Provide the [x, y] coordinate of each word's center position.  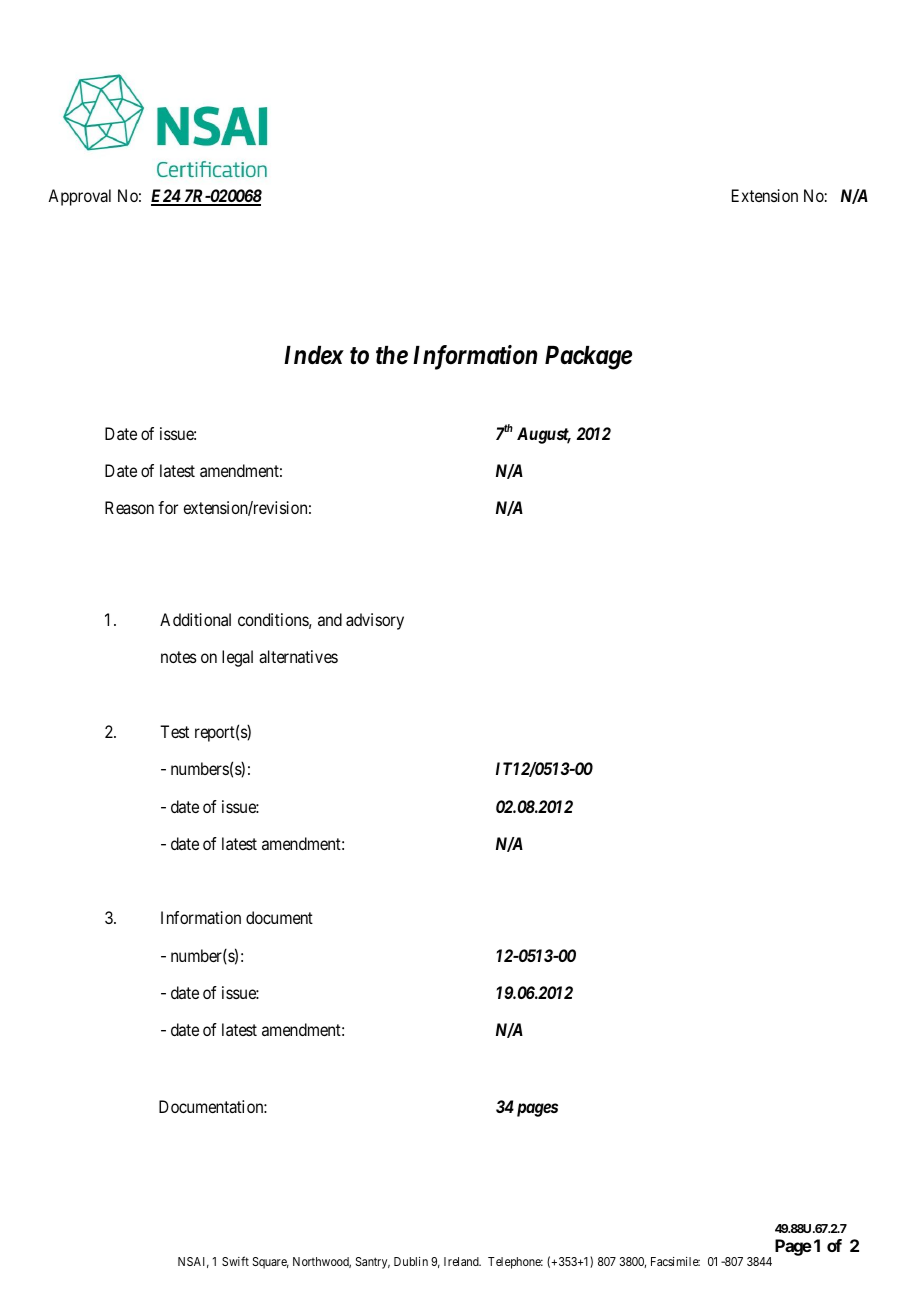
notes [179, 657]
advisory [375, 621]
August [544, 435]
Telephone [515, 1263]
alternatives [298, 656]
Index [314, 355]
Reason [129, 507]
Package [588, 358]
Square [271, 1263]
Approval [79, 197]
